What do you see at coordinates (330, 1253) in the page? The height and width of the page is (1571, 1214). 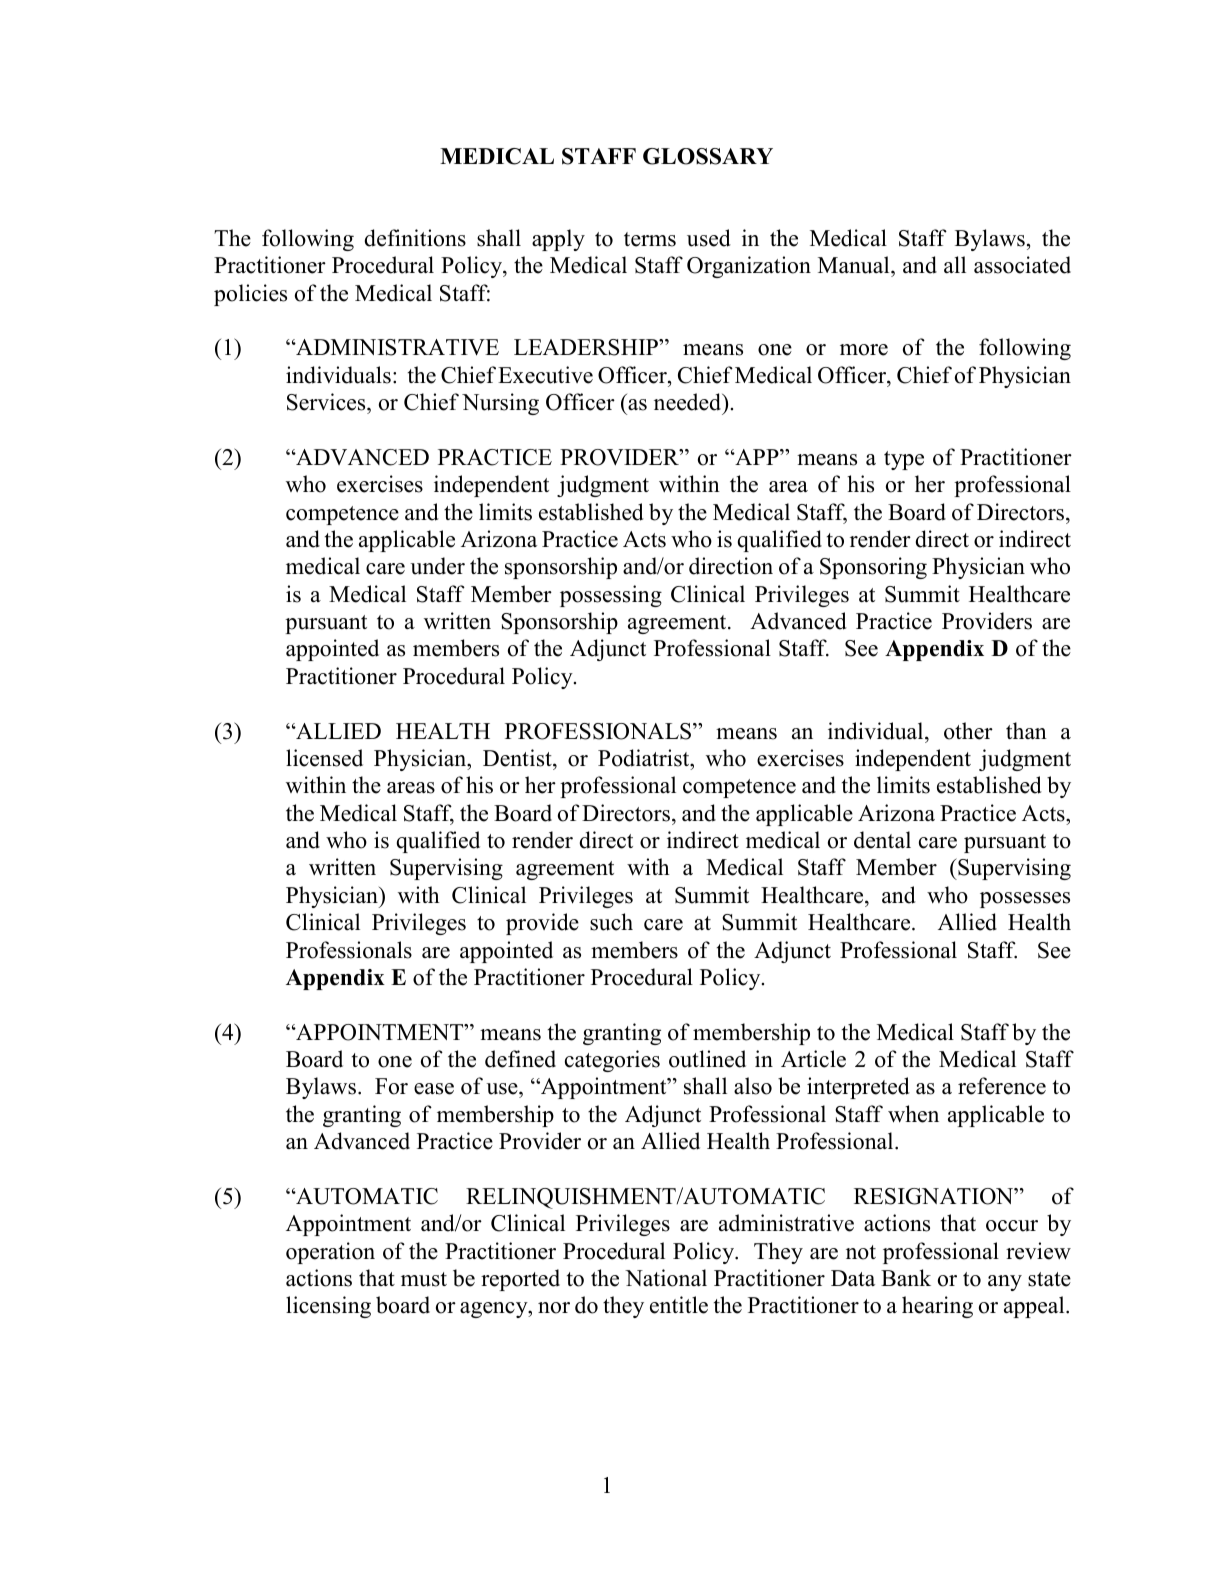 I see `operation` at bounding box center [330, 1253].
